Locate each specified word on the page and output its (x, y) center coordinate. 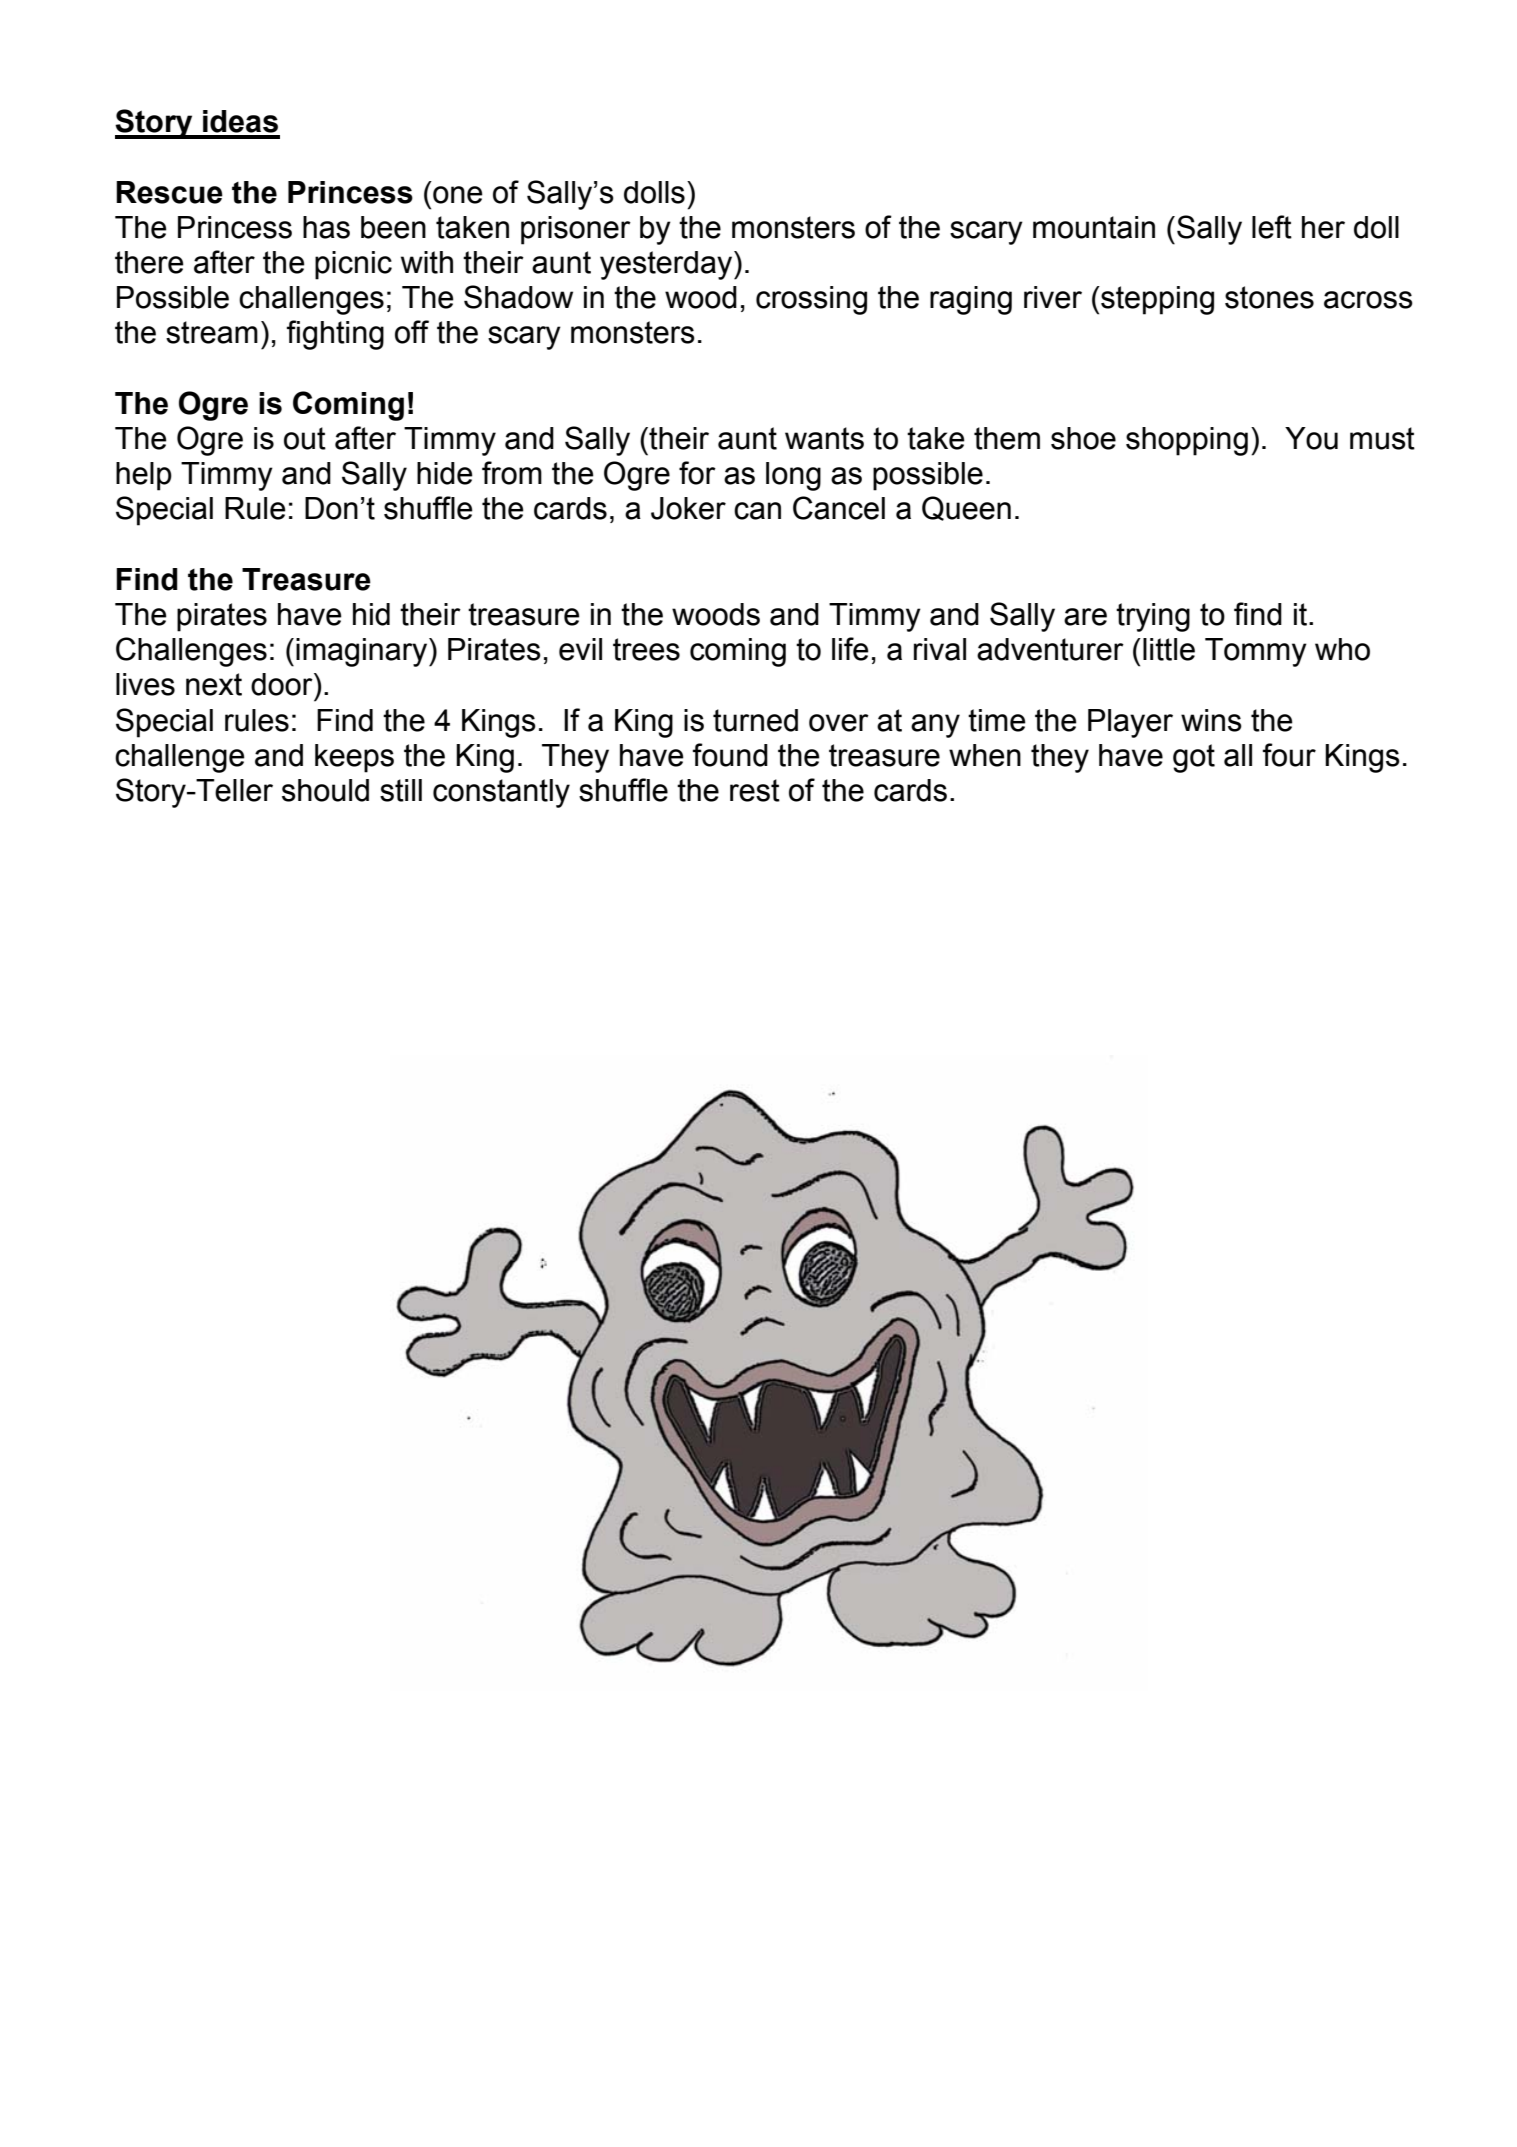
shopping (1187, 441)
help (144, 476)
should (325, 790)
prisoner (576, 230)
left (1272, 227)
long (793, 476)
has (326, 227)
